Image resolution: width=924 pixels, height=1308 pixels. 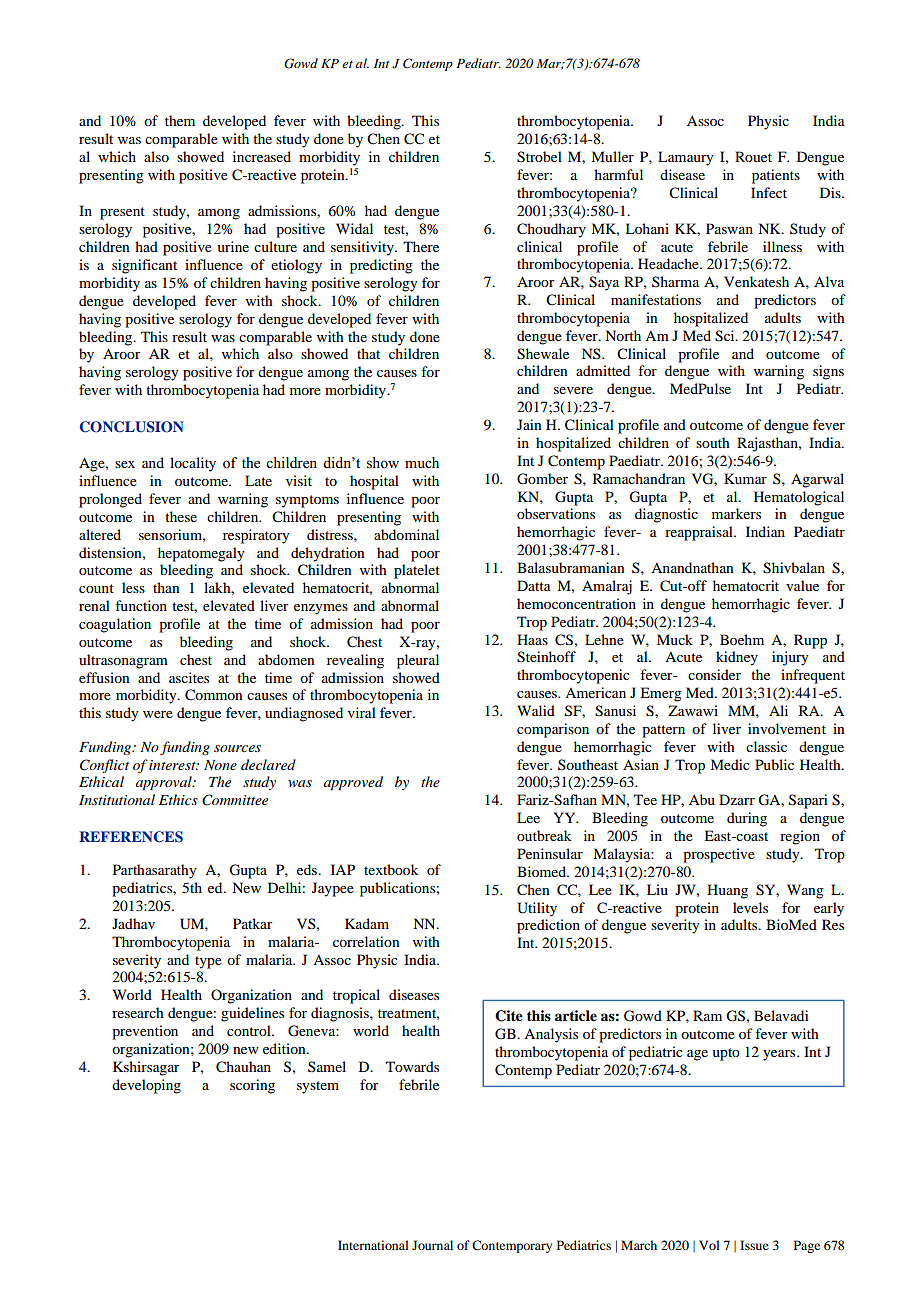 I want to click on CONCLUSION, so click(x=132, y=427).
